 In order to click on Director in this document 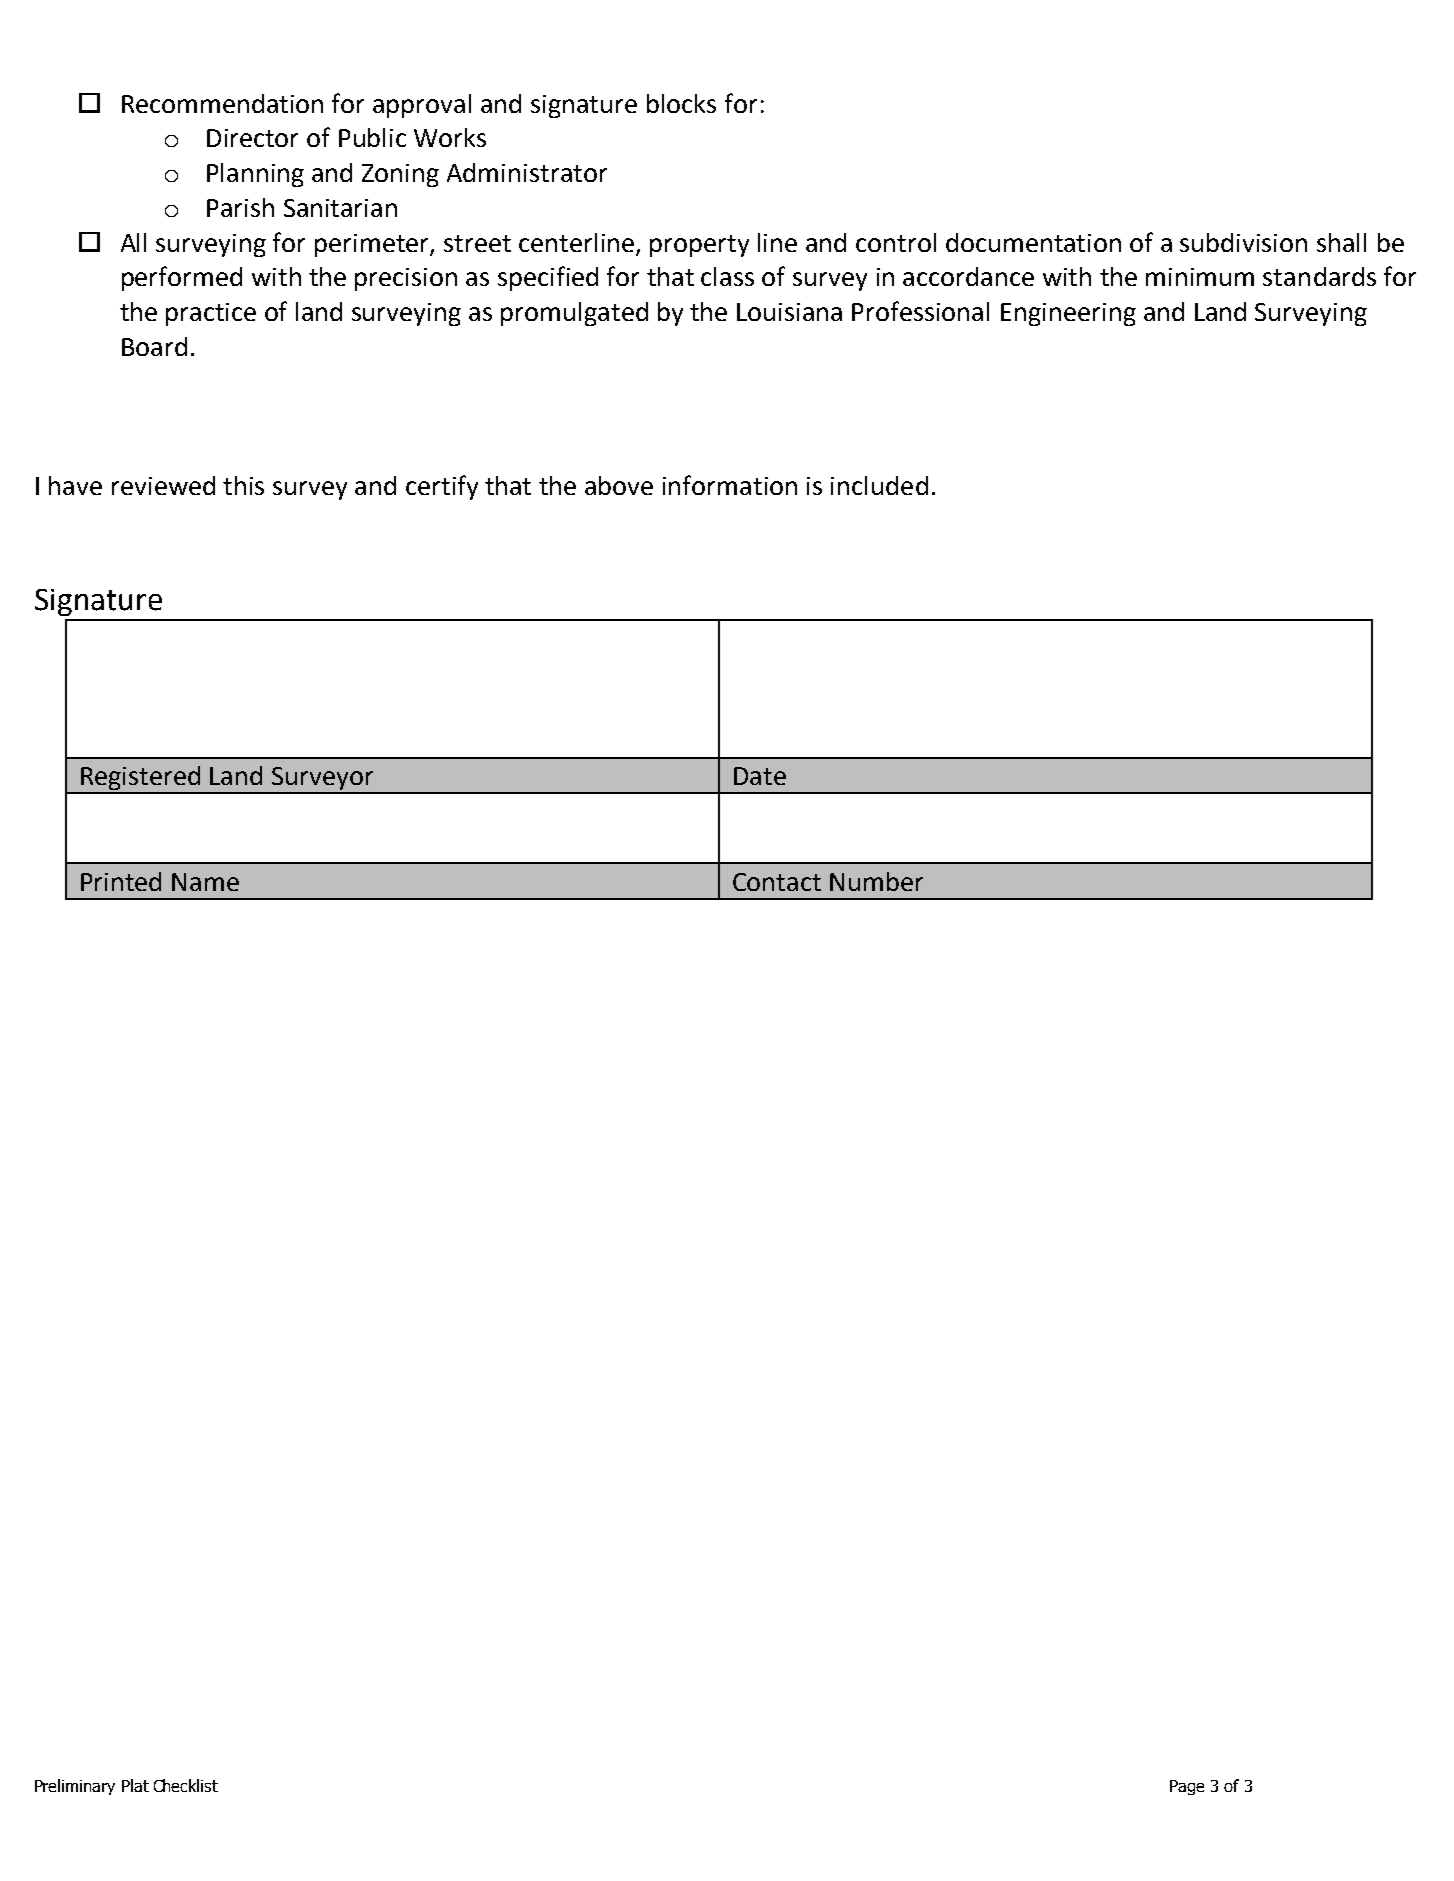, I will do `click(252, 138)`.
